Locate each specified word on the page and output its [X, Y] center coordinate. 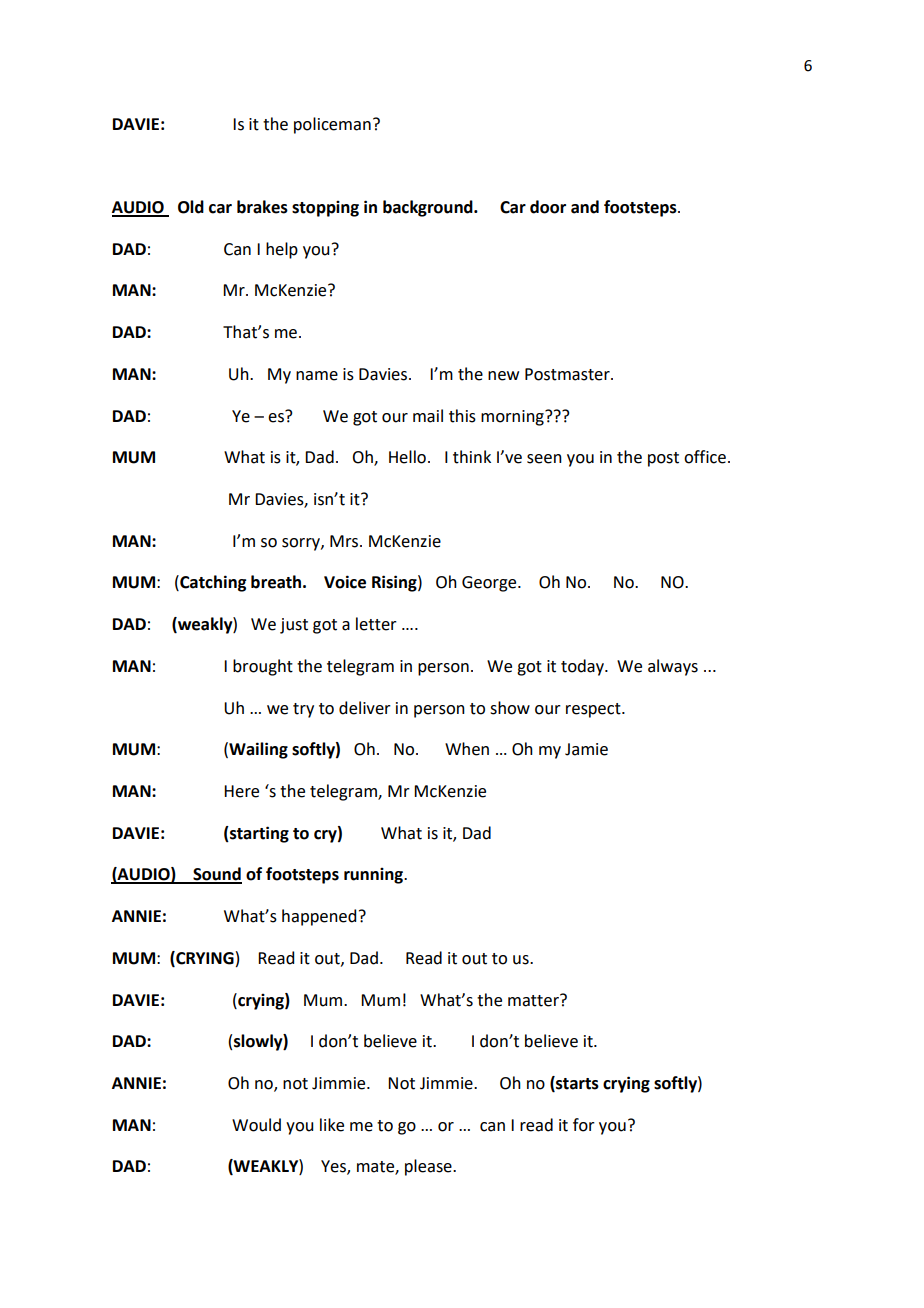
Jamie [586, 749]
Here [241, 791]
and [585, 207]
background [429, 208]
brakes [262, 207]
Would [256, 1125]
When [467, 749]
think [472, 457]
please [429, 1167]
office [705, 457]
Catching [212, 583]
